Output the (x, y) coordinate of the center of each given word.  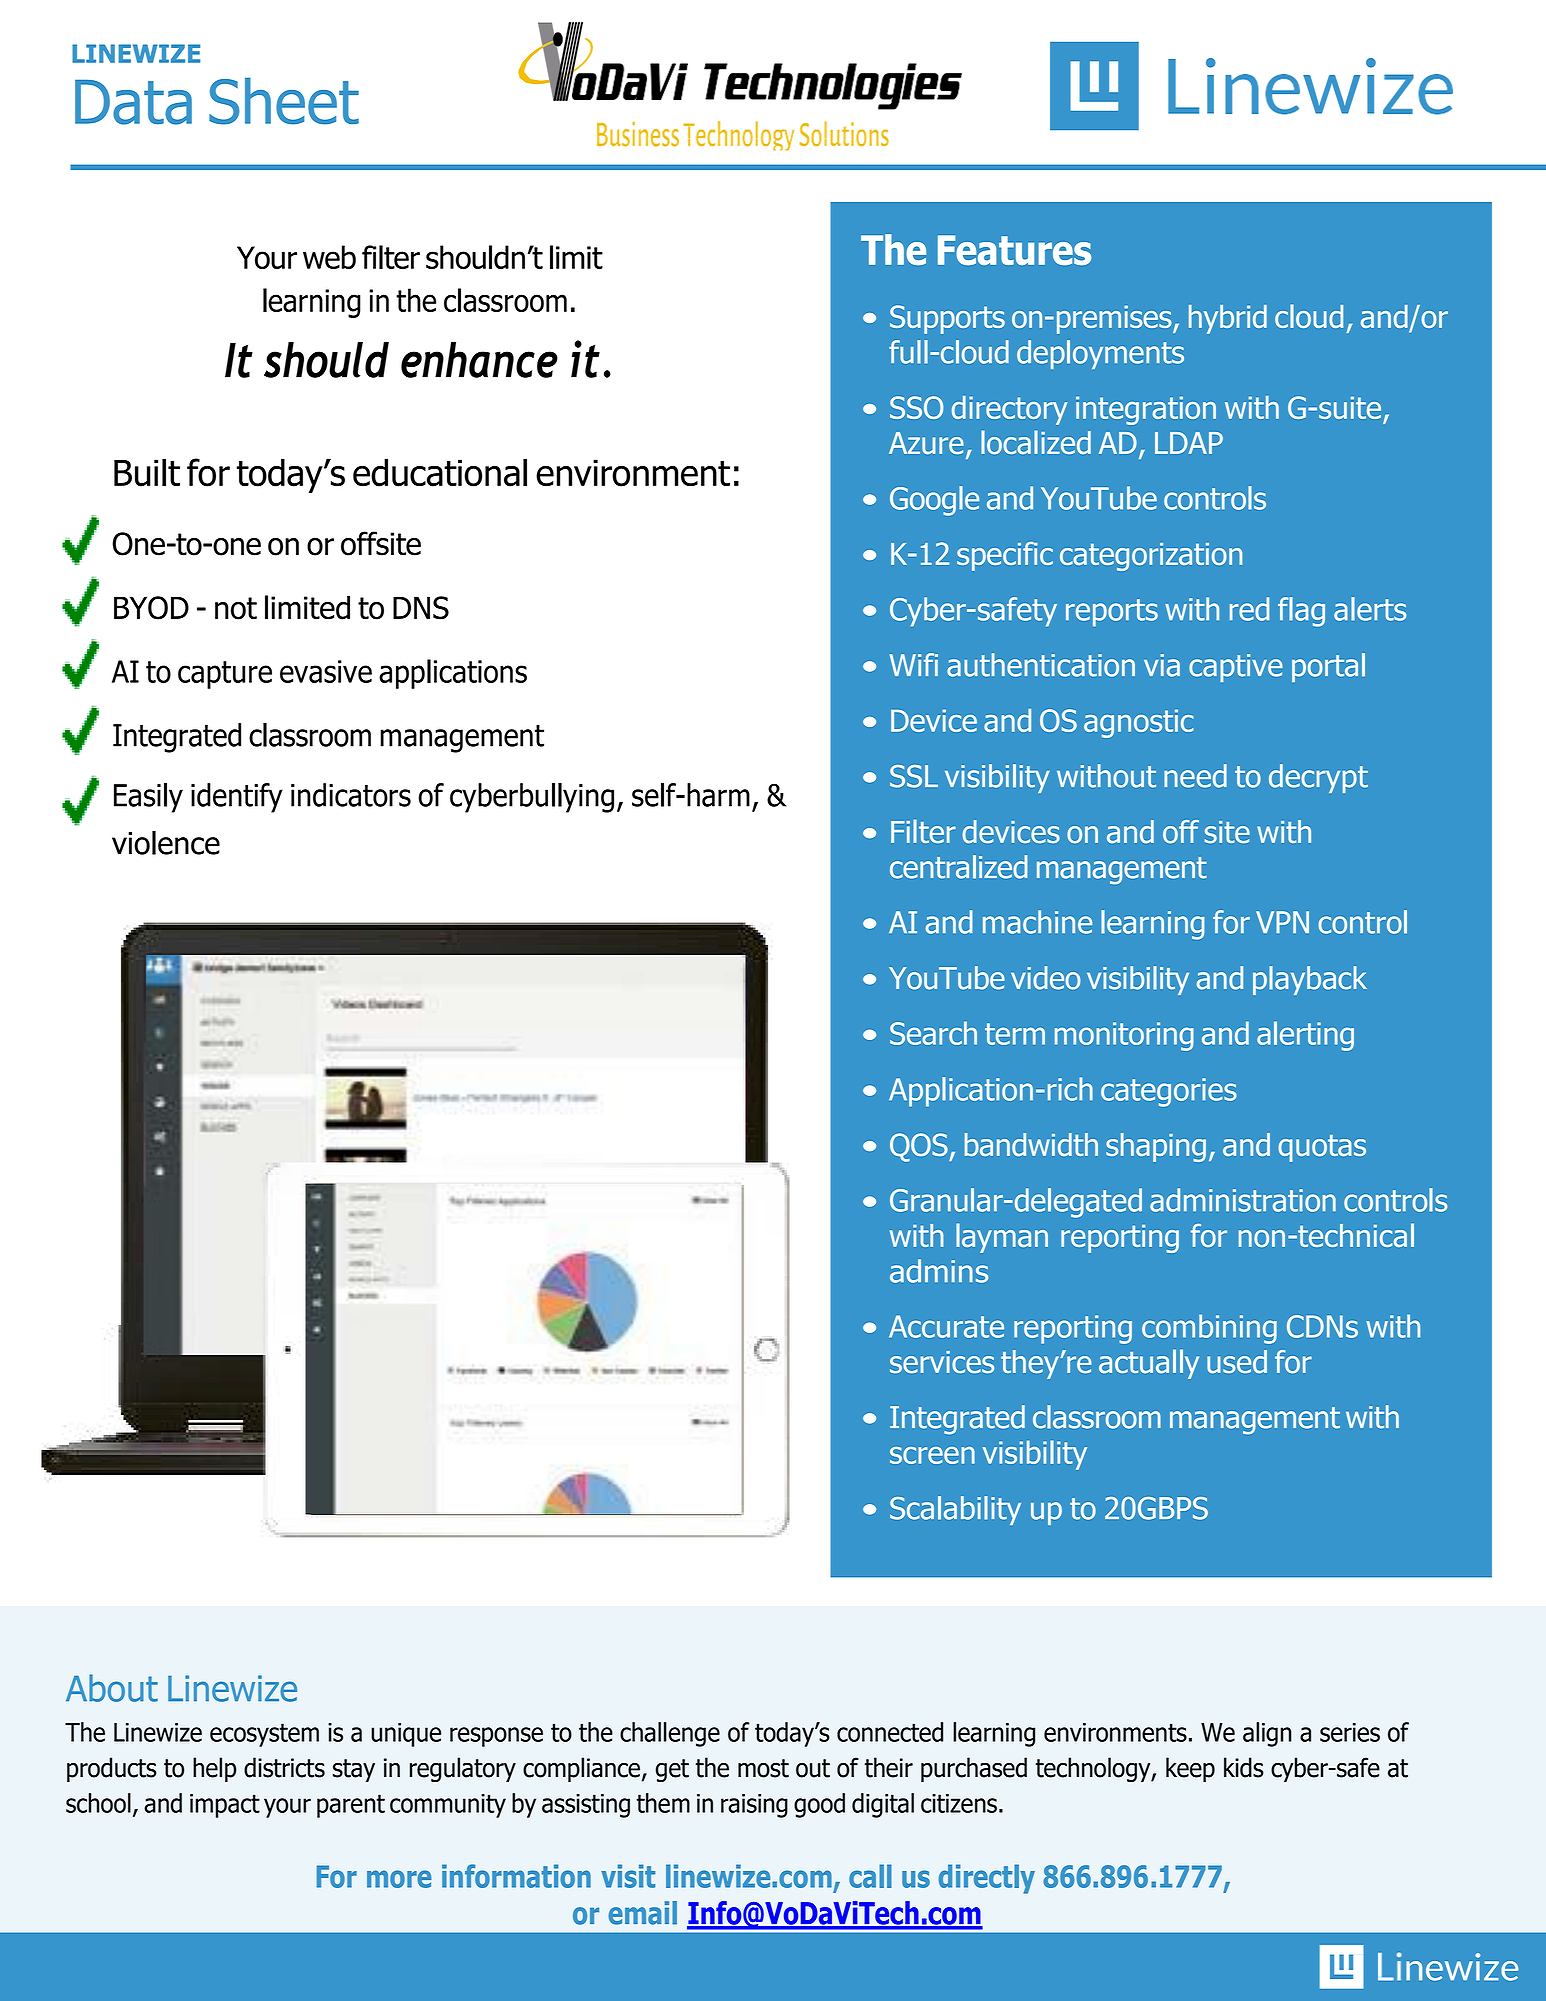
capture (225, 675)
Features (1014, 250)
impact (225, 1806)
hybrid (1228, 319)
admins (939, 1271)
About (112, 1688)
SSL (914, 776)
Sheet (284, 101)
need (1195, 776)
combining (1209, 1329)
